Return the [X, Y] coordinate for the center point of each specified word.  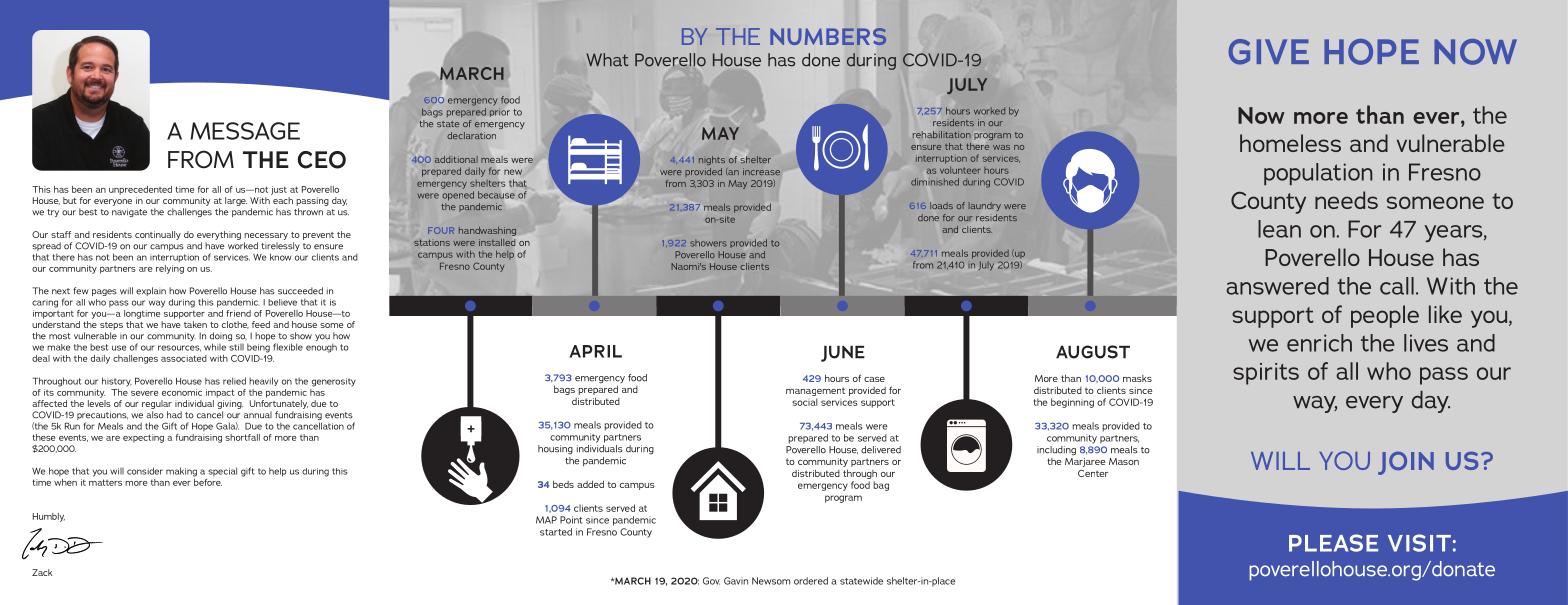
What [607, 60]
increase [761, 171]
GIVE [1268, 52]
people [1385, 316]
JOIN [1406, 463]
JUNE [843, 354]
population [1318, 174]
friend [238, 313]
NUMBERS [828, 36]
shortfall [242, 437]
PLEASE [1333, 543]
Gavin [736, 581]
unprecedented [140, 190]
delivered [881, 450]
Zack [42, 572]
